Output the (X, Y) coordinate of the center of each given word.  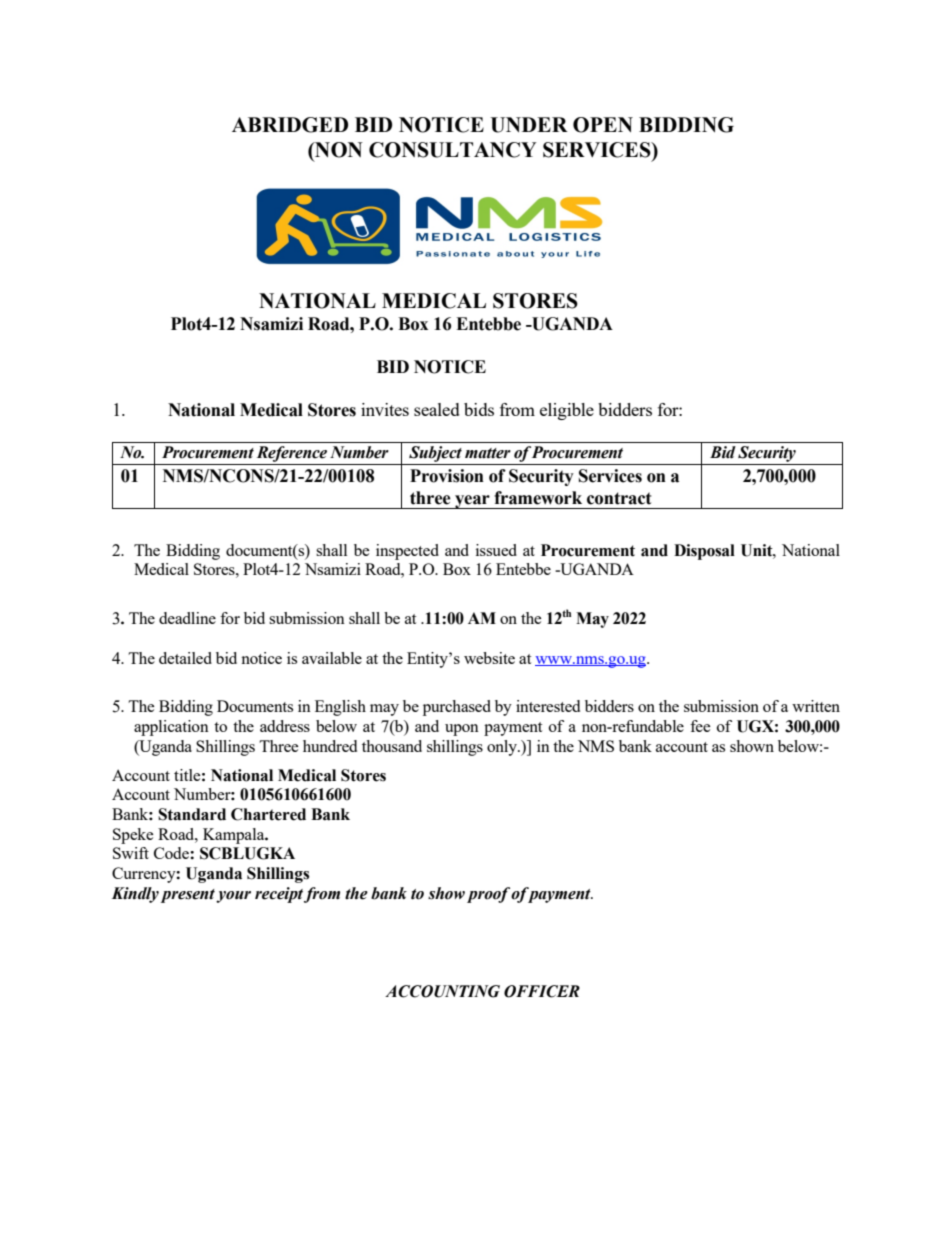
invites (385, 409)
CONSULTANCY (453, 150)
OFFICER (542, 991)
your (233, 897)
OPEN (603, 125)
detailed (185, 658)
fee (700, 726)
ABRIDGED (290, 125)
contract (619, 498)
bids (479, 409)
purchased (457, 708)
